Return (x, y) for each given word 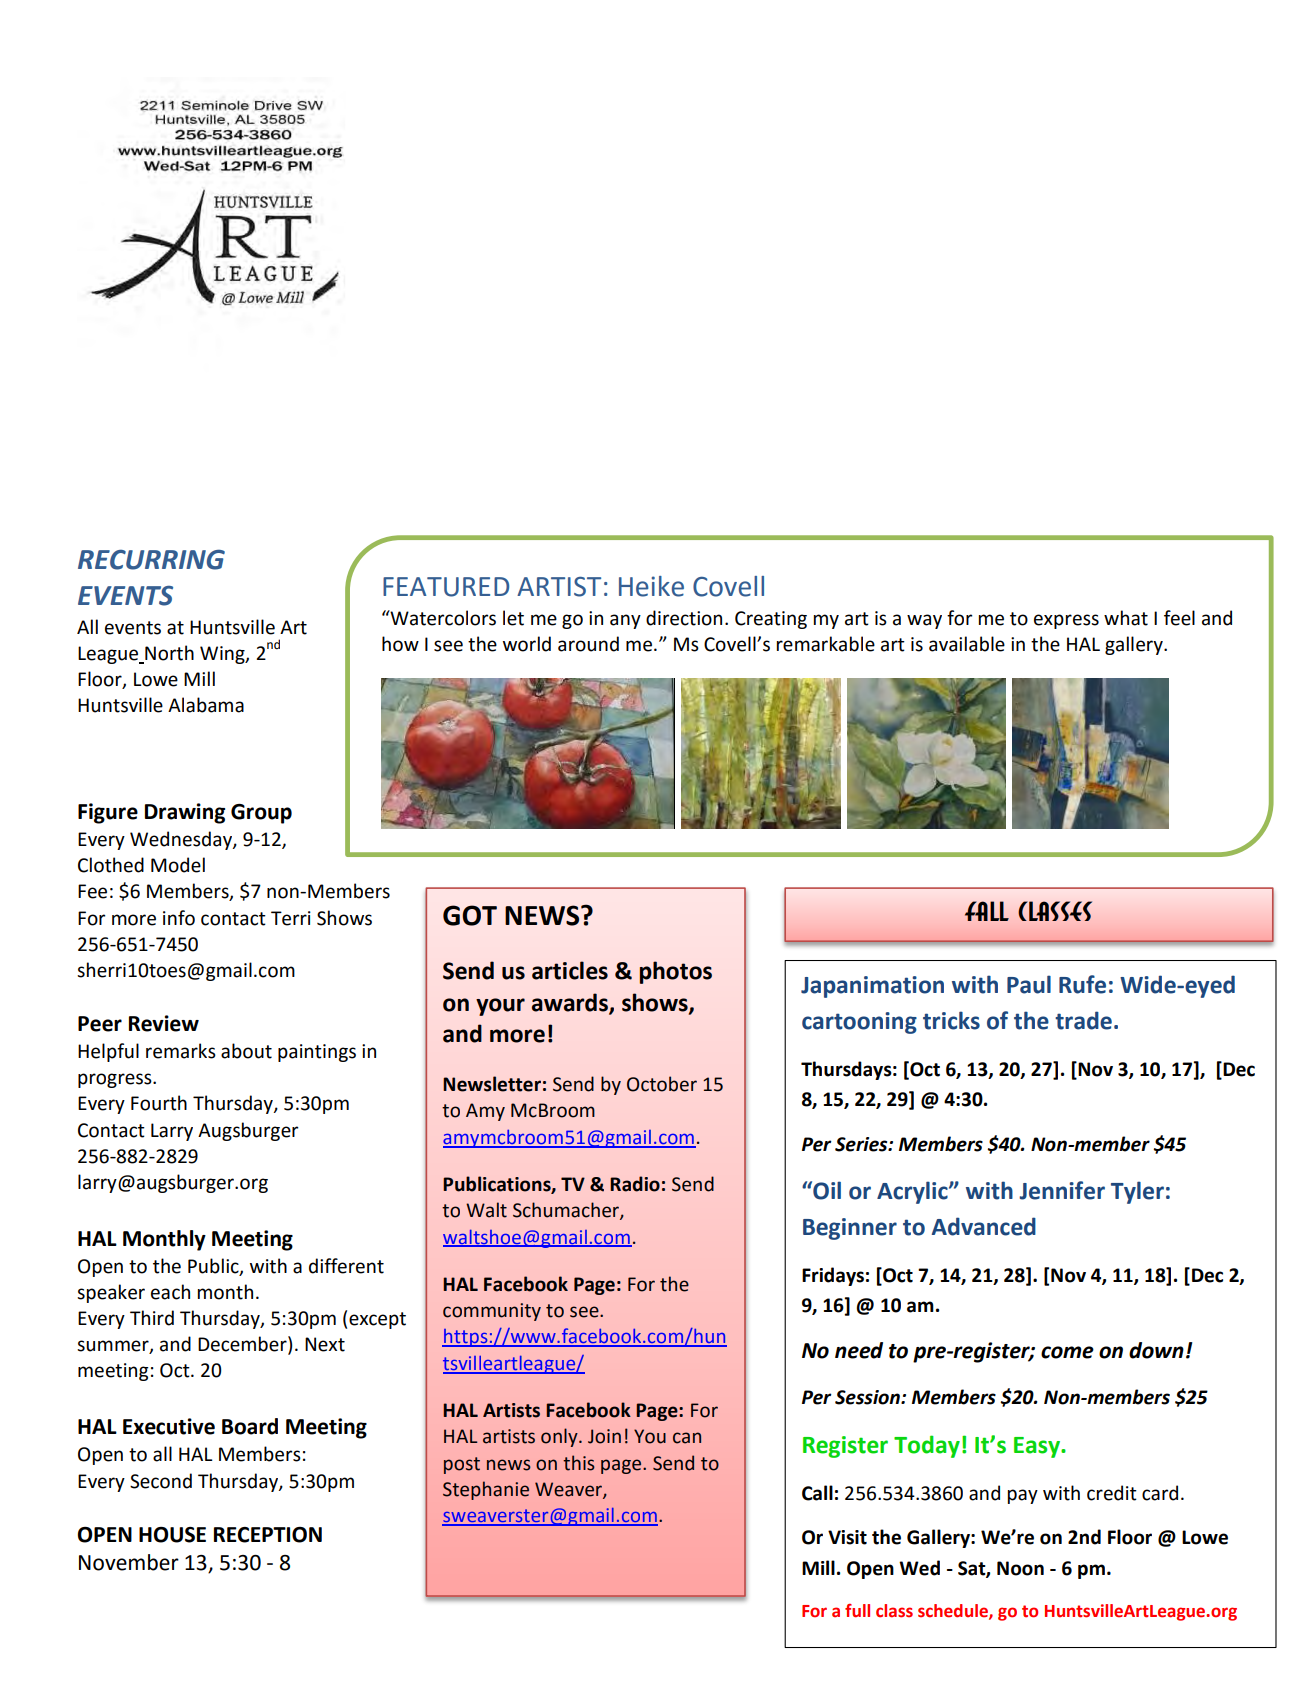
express (1066, 621)
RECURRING (151, 559)
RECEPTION (268, 1535)
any (625, 621)
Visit (847, 1537)
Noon (1020, 1568)
